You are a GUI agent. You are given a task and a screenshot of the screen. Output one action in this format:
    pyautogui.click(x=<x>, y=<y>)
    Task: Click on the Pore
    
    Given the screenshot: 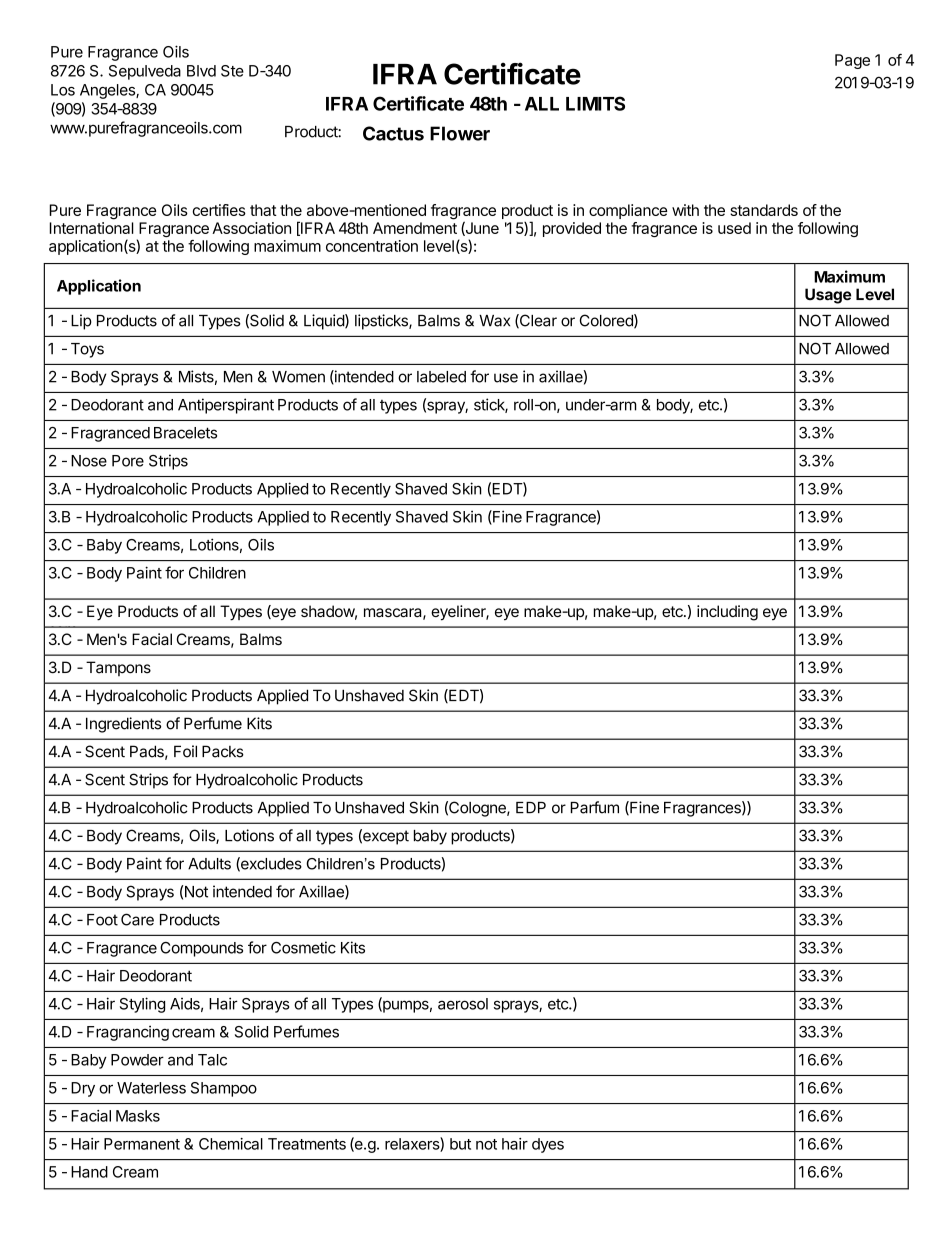 What is the action you would take?
    pyautogui.click(x=128, y=461)
